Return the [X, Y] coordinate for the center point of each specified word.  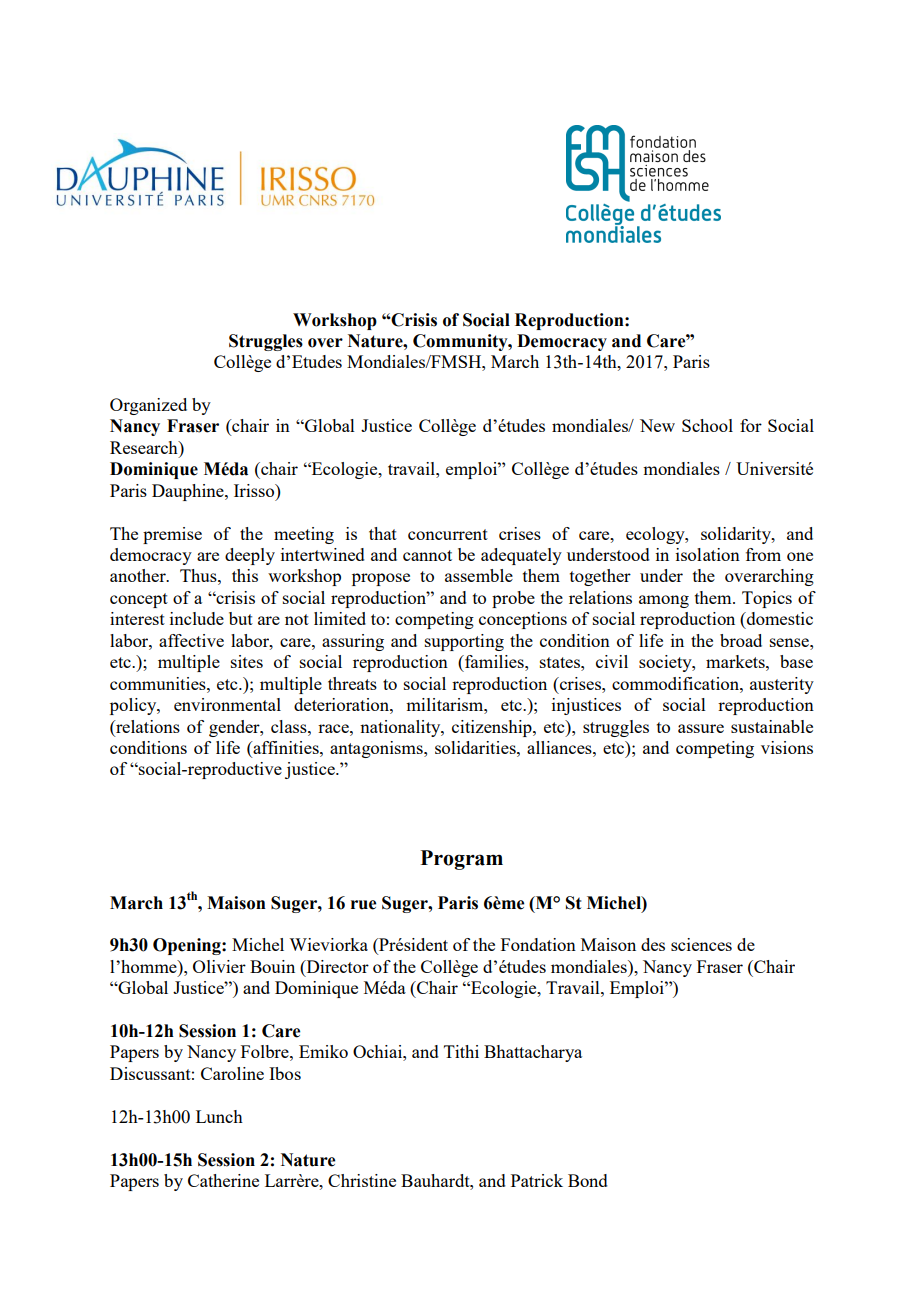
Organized [148, 406]
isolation [708, 554]
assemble [479, 575]
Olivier [219, 966]
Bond [588, 1180]
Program [462, 860]
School [707, 425]
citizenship [493, 728]
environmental [227, 704]
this [245, 575]
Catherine [223, 1180]
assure [701, 728]
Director [336, 966]
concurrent [448, 534]
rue [363, 905]
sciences [701, 944]
